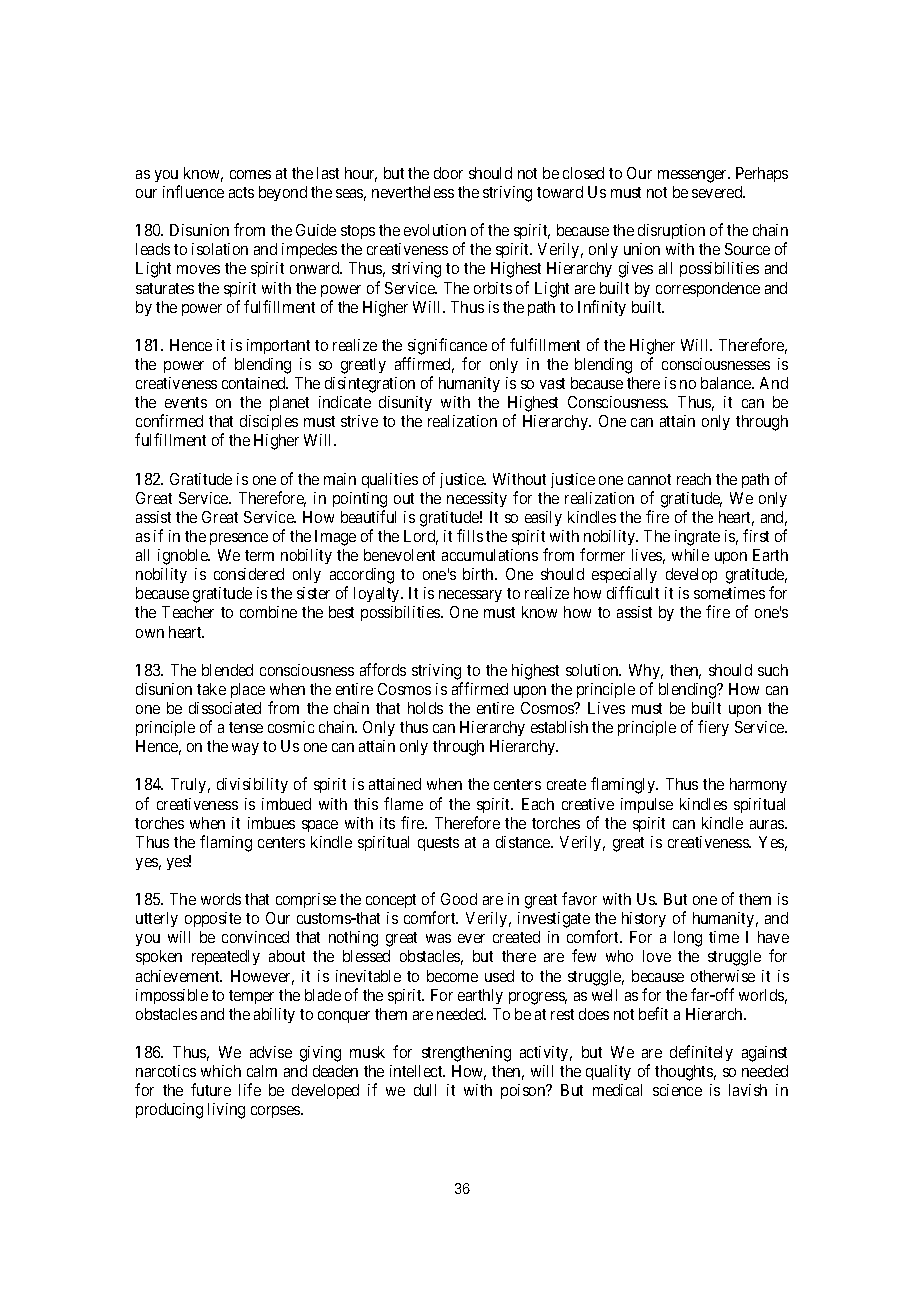 The height and width of the screenshot is (1308, 924). Describe the element at coordinates (241, 192) in the screenshot. I see `acts` at that location.
